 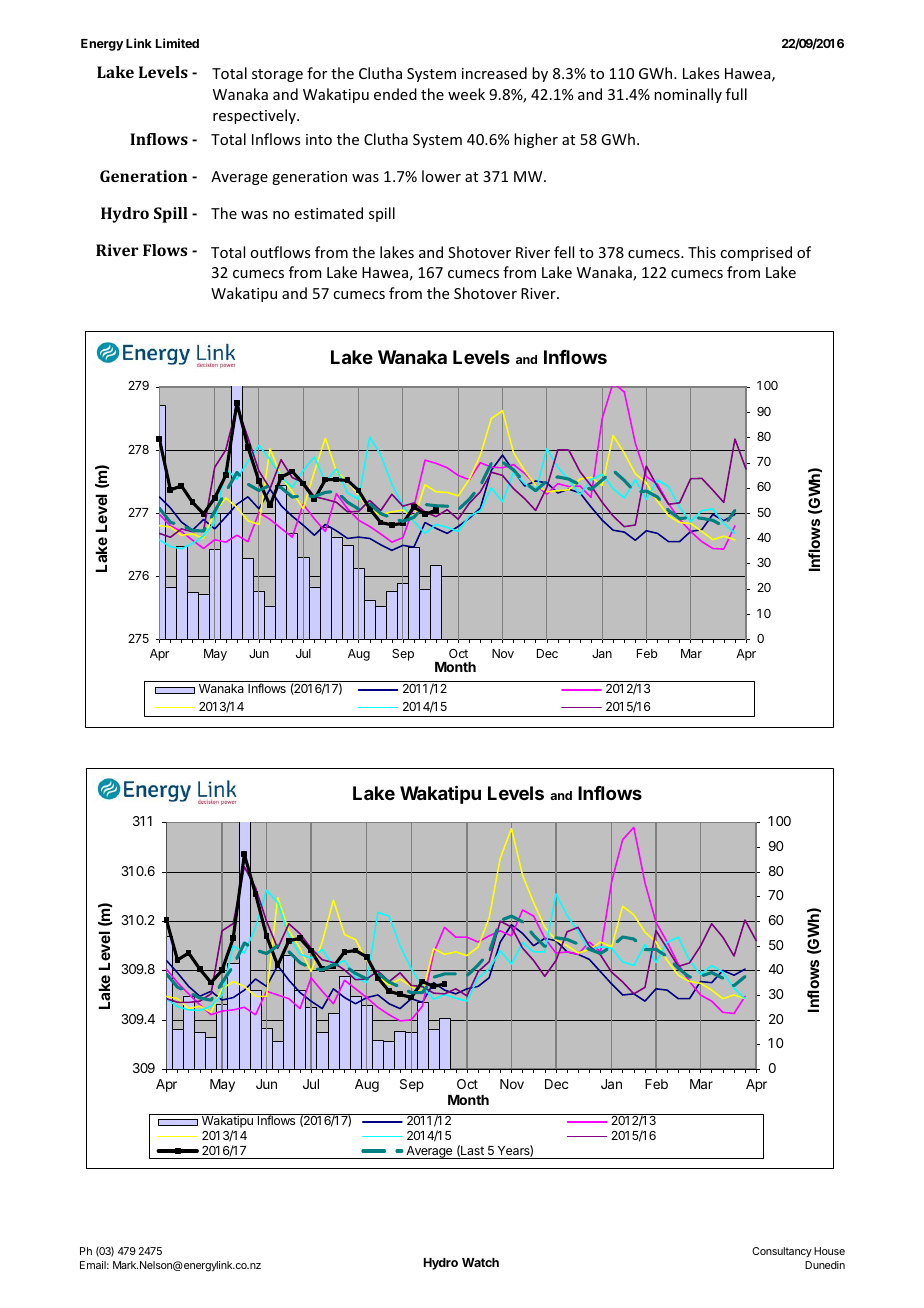 What do you see at coordinates (756, 253) in the screenshot?
I see `comprised` at bounding box center [756, 253].
